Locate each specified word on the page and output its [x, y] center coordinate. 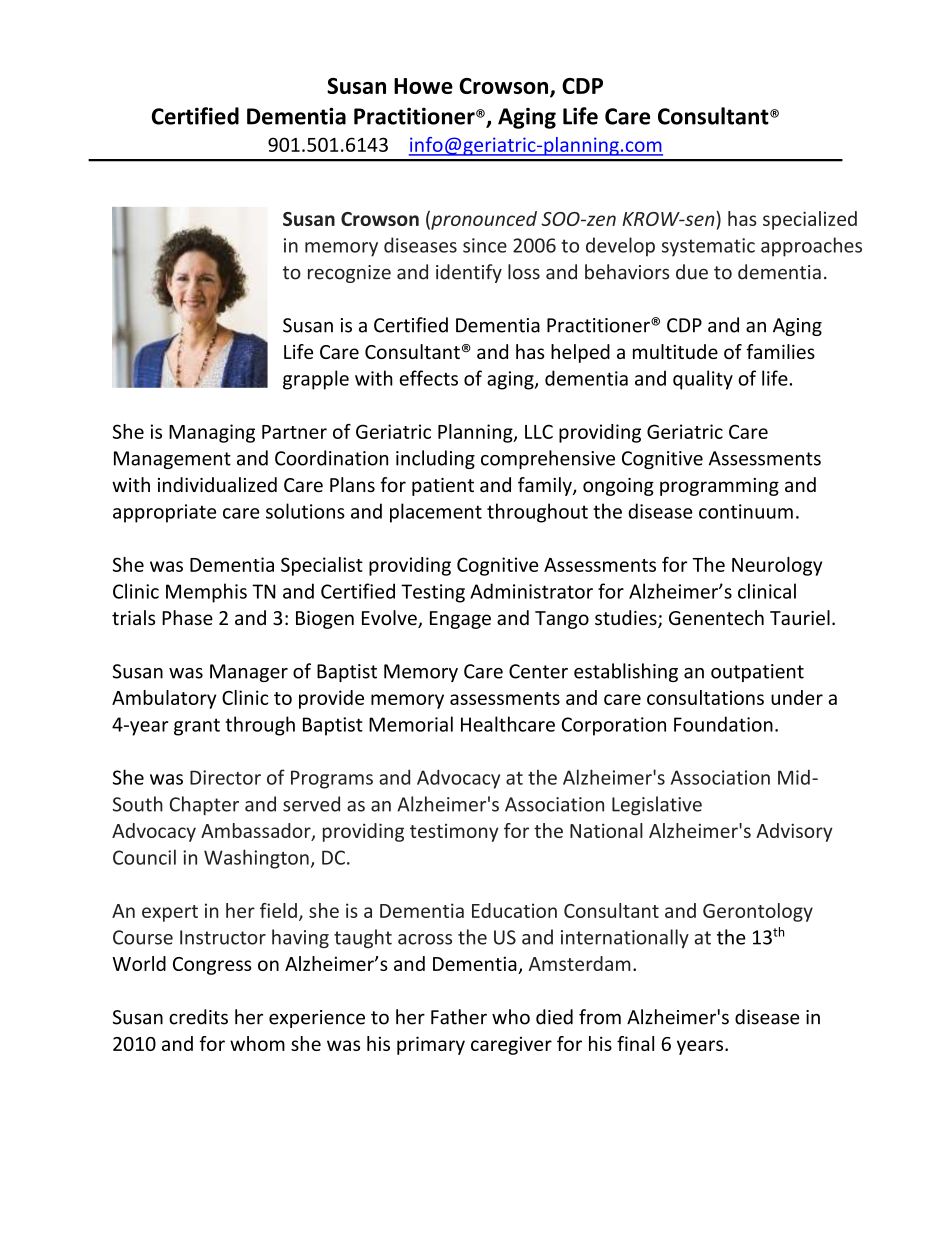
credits [198, 1017]
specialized [810, 220]
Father [459, 1017]
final [635, 1043]
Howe [423, 86]
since [485, 245]
